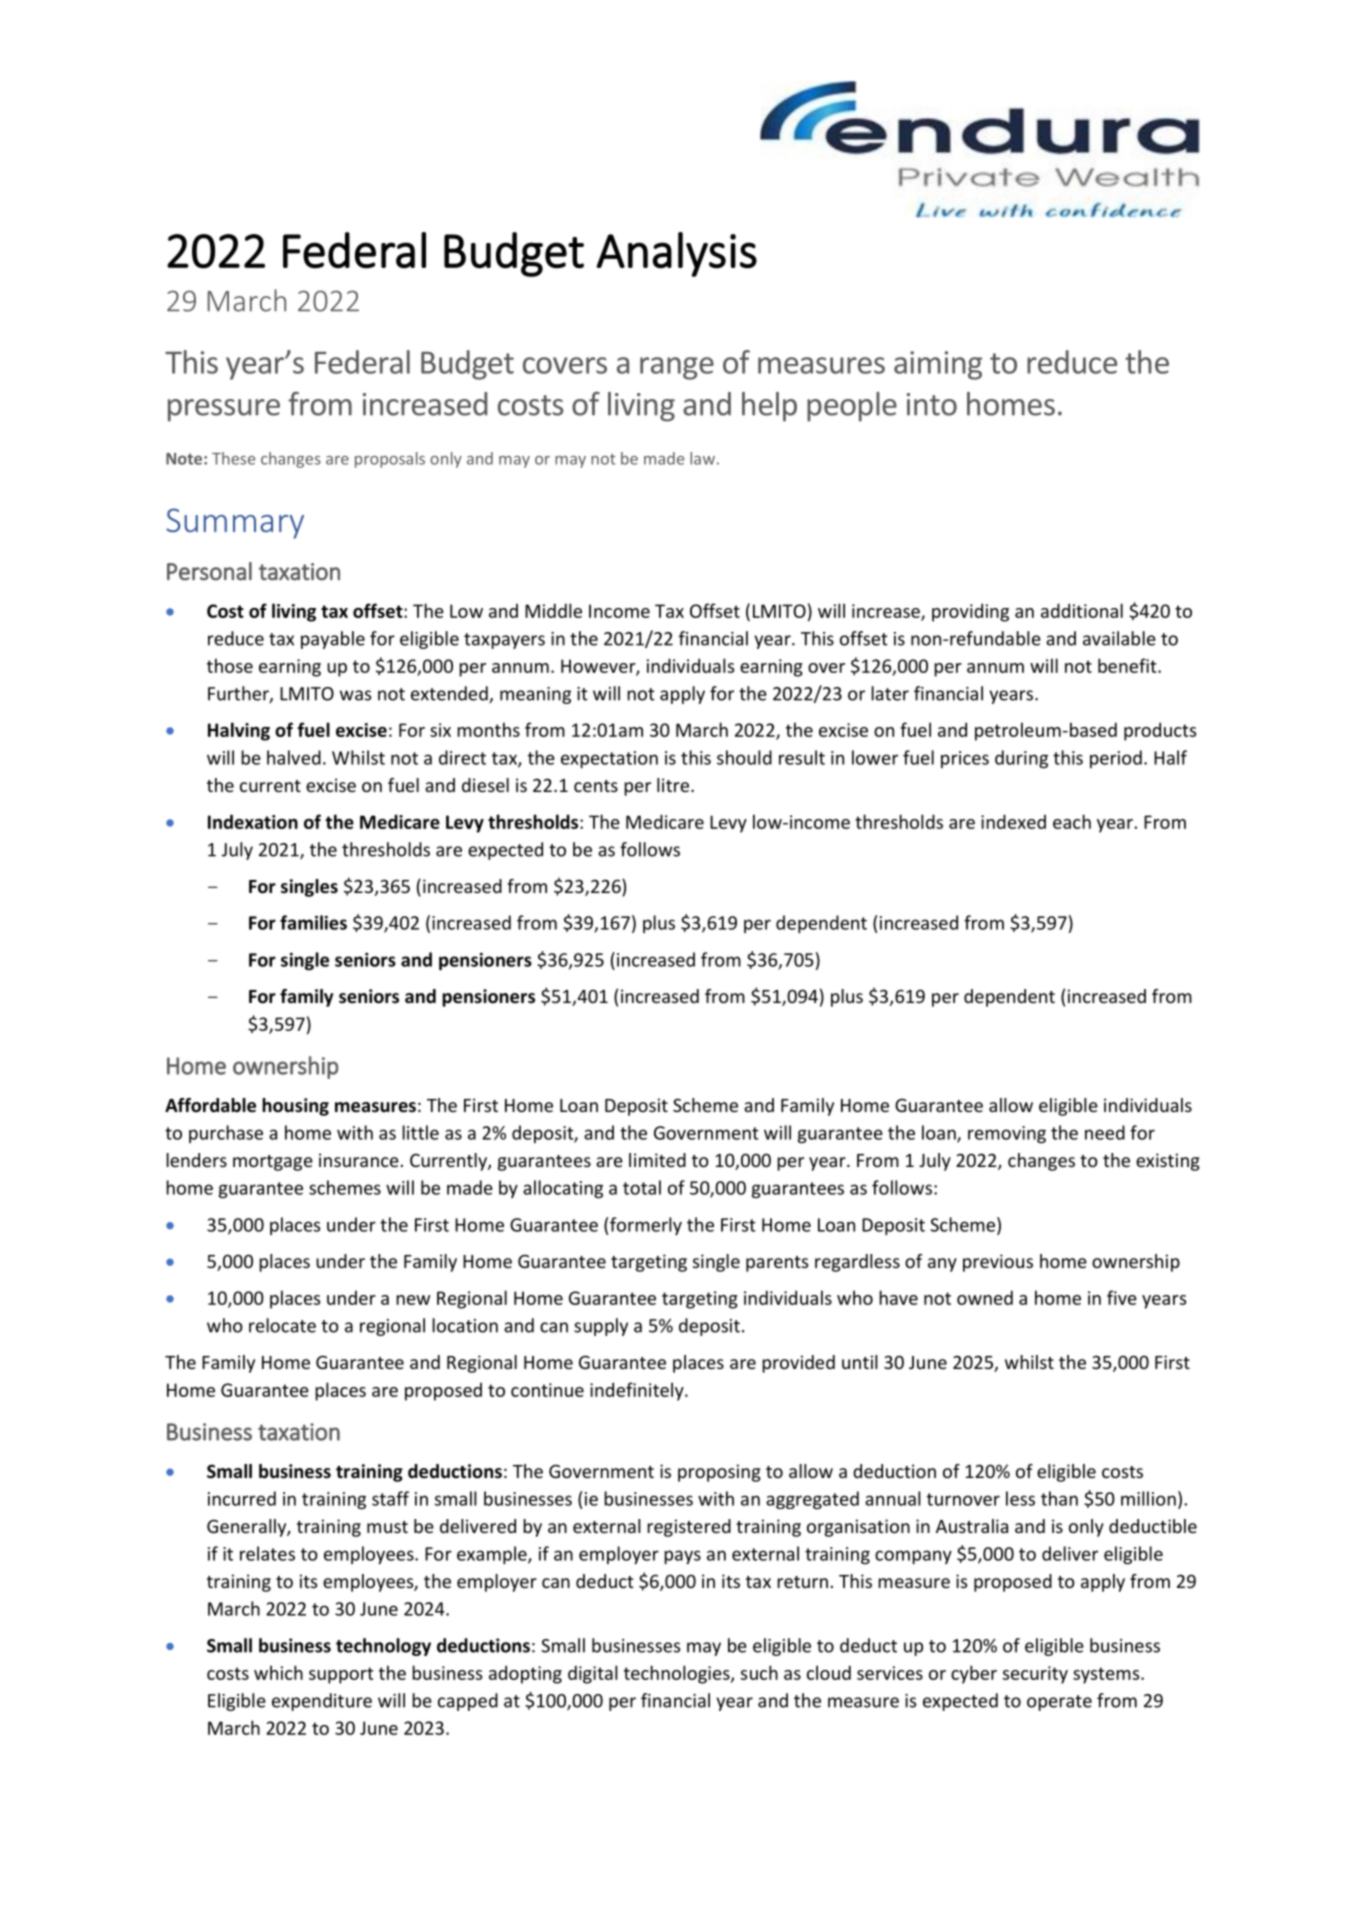 The height and width of the document is (1932, 1366). I want to click on payable, so click(333, 640).
